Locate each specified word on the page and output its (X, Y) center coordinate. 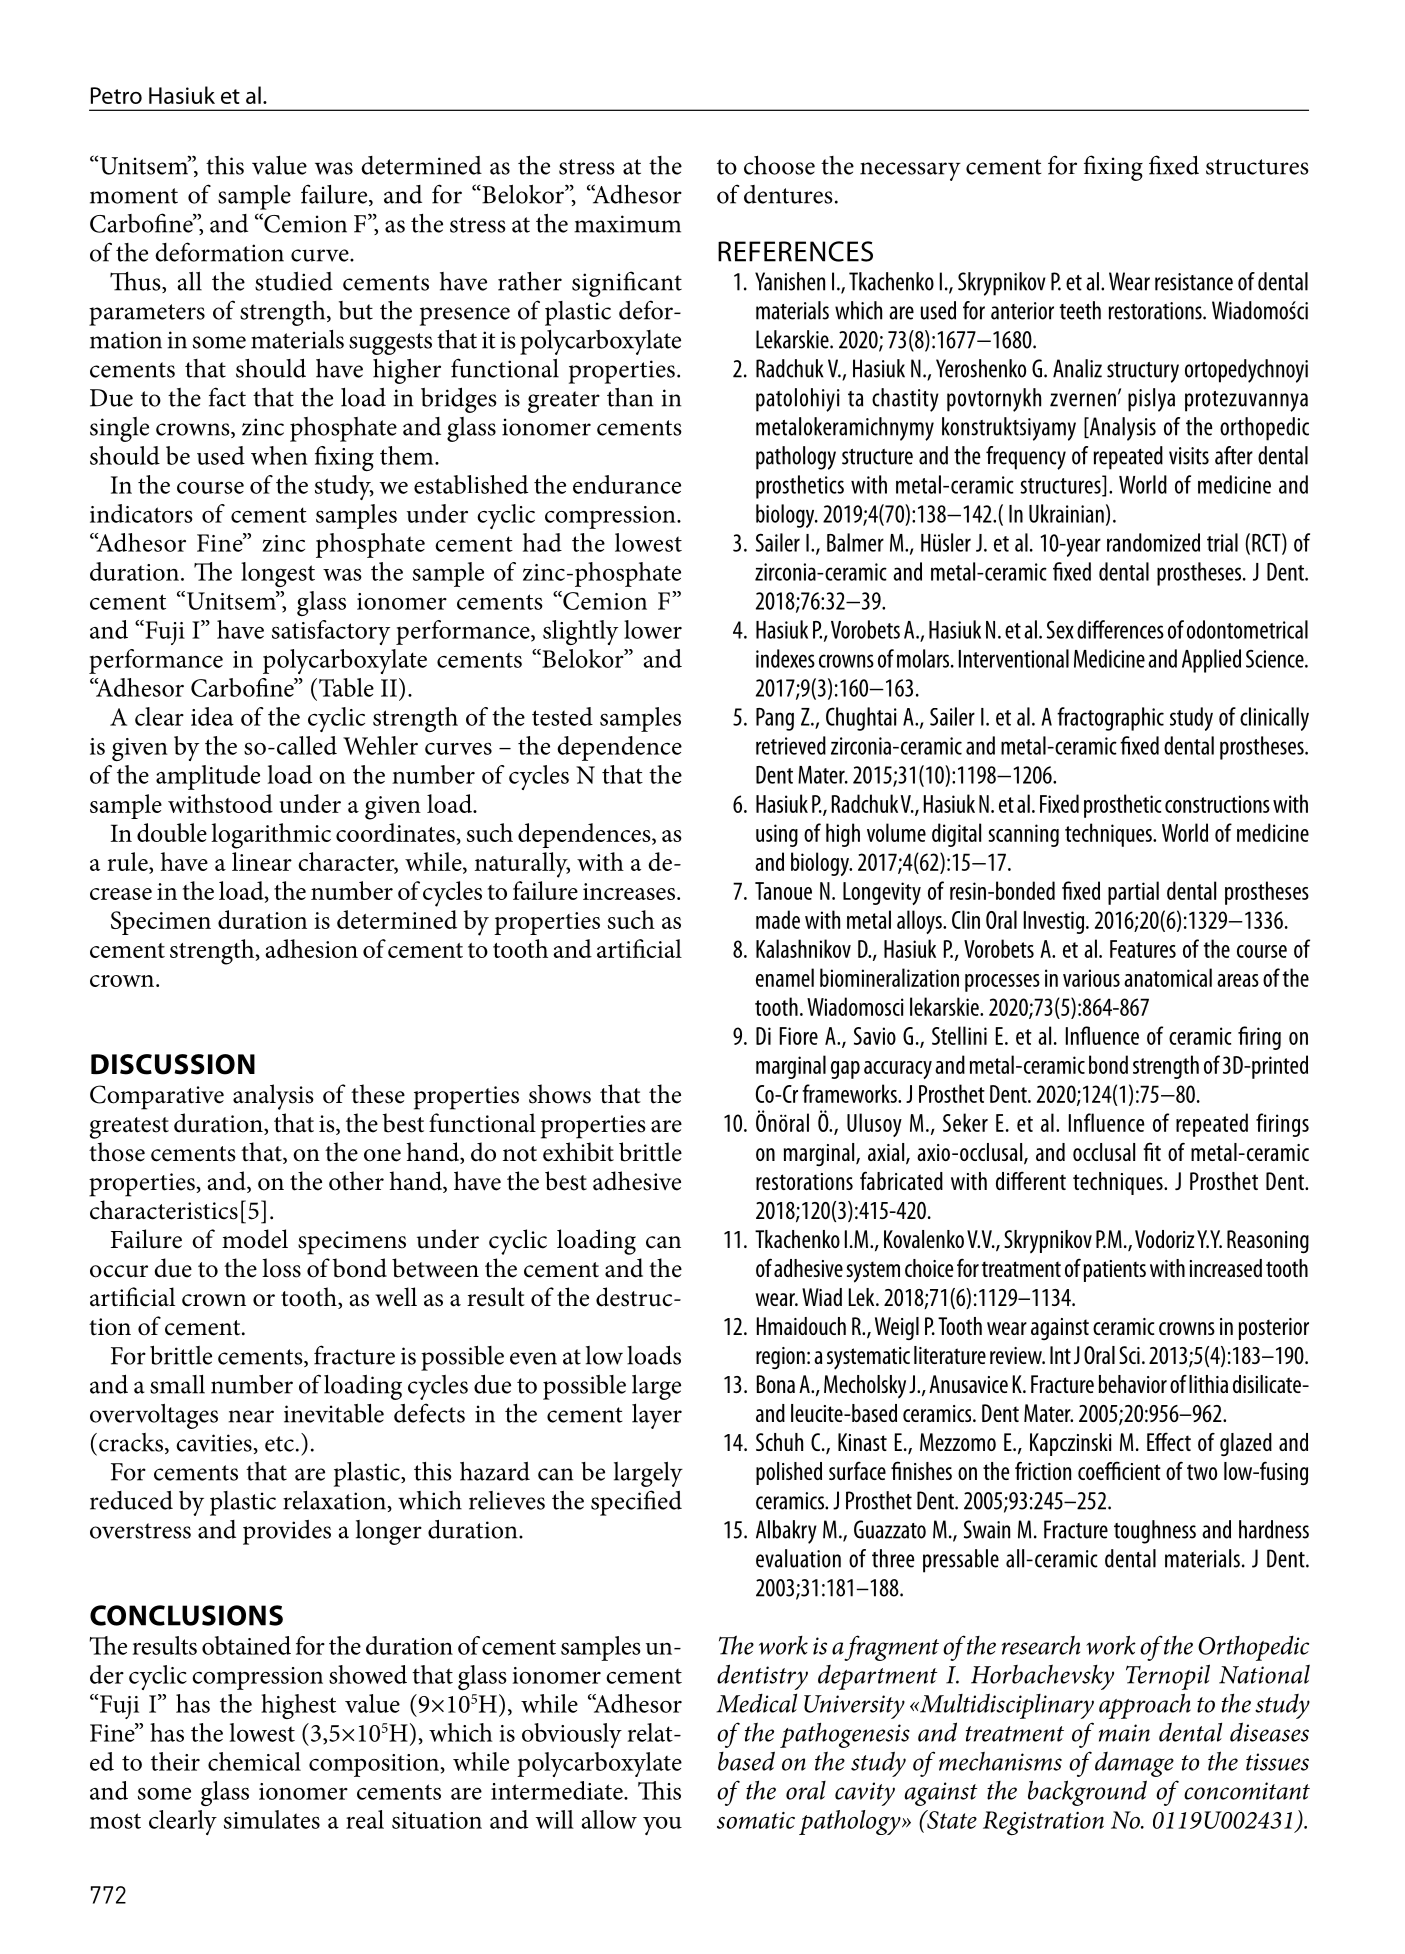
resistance (1194, 282)
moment (134, 196)
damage (1134, 1764)
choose (779, 165)
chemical (254, 1761)
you (662, 1826)
